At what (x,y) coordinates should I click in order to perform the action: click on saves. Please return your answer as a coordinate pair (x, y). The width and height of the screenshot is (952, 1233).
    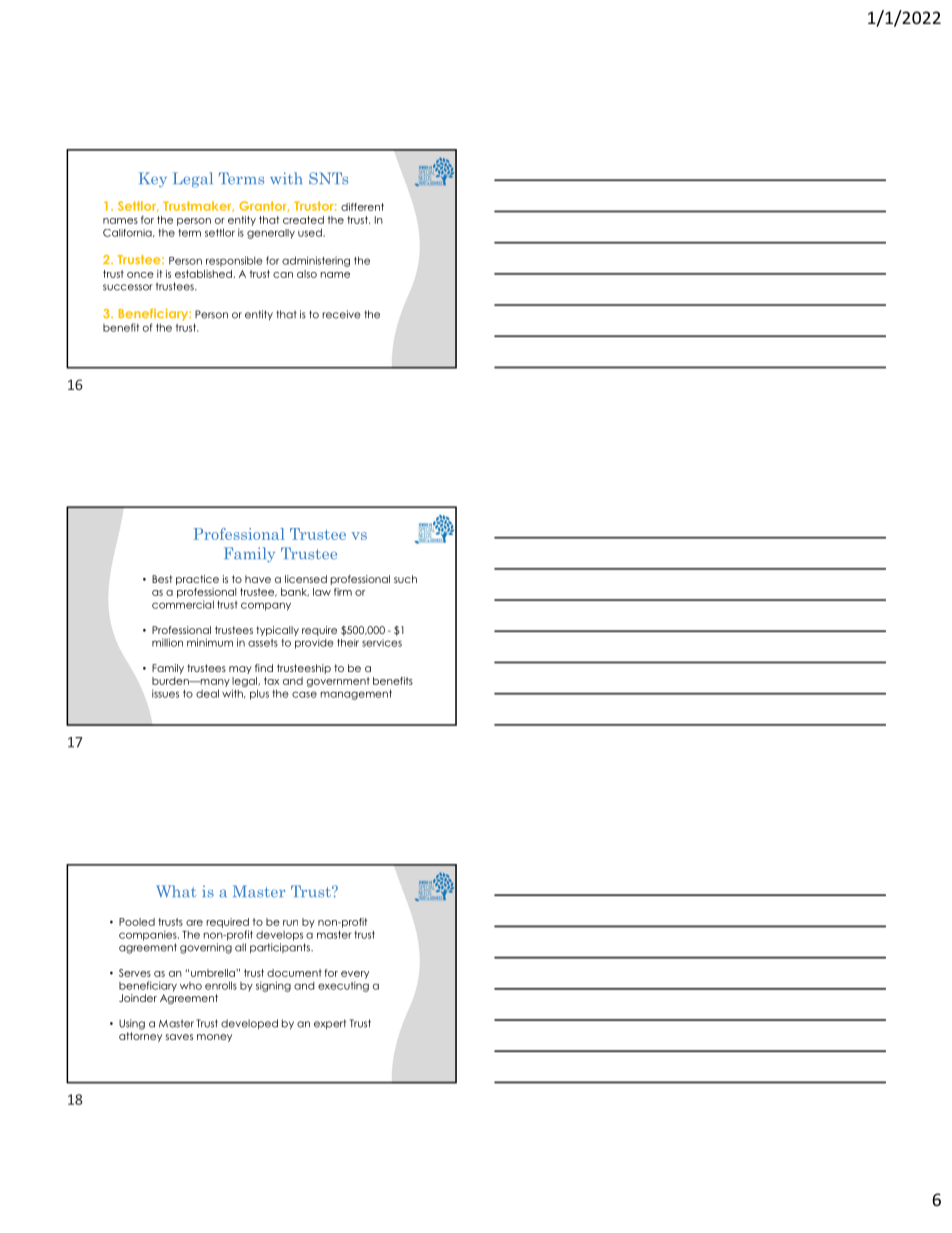
    Looking at the image, I should click on (179, 1037).
